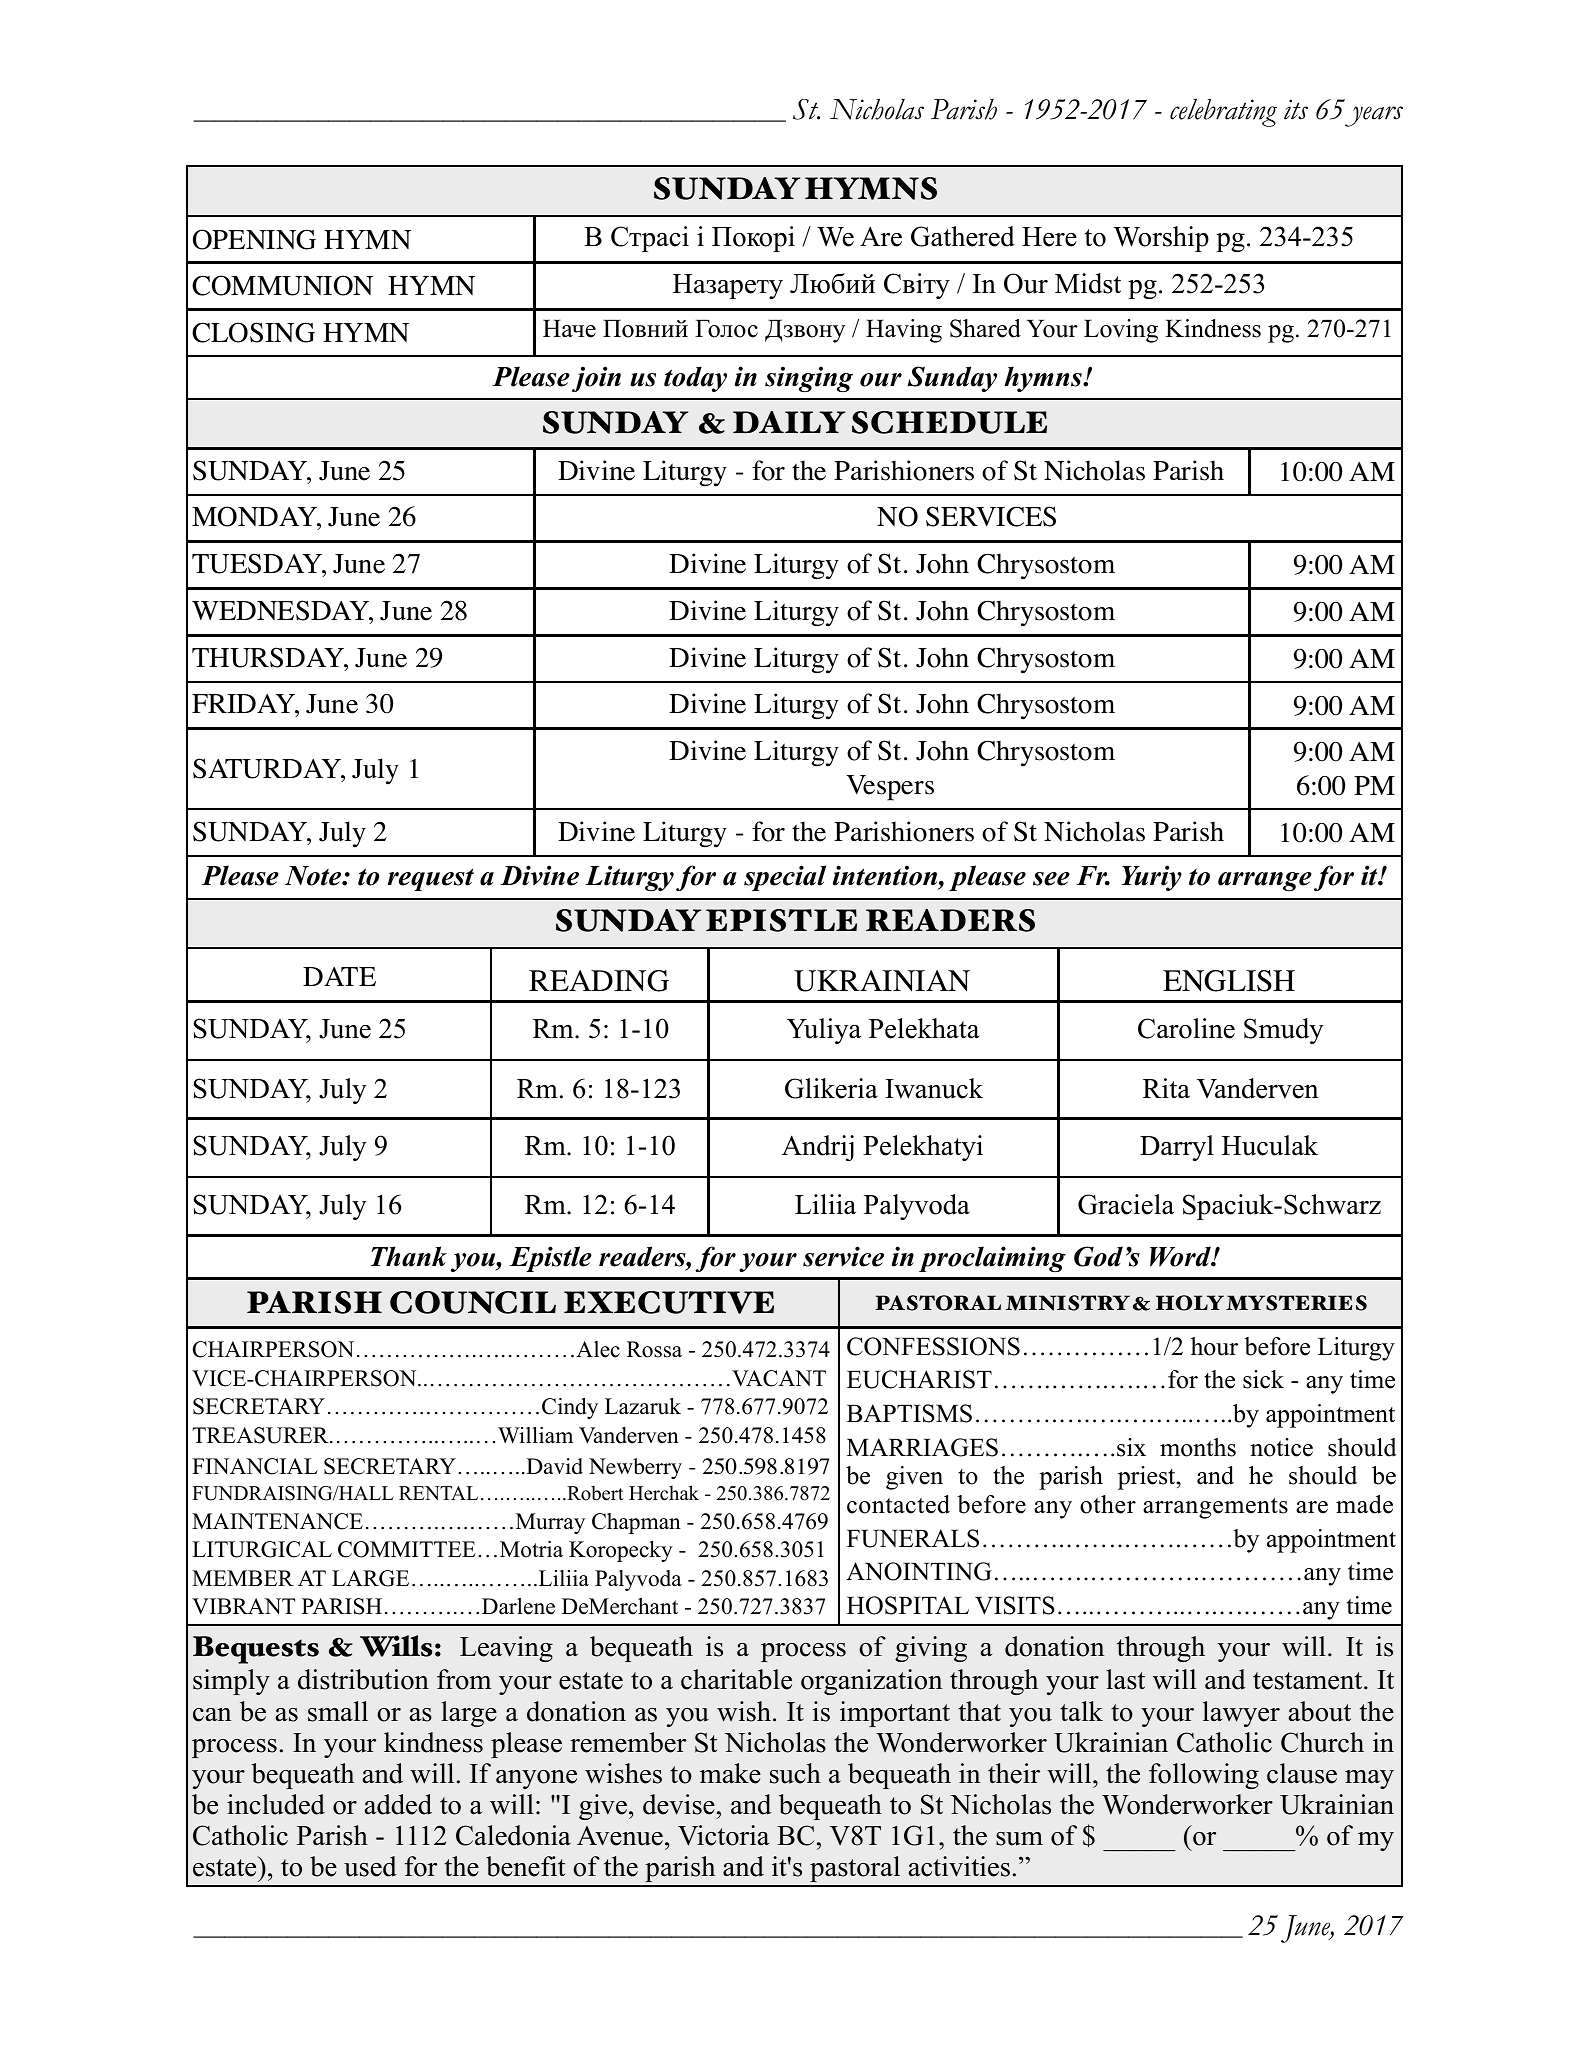 The image size is (1589, 2056). I want to click on following, so click(1204, 1776).
